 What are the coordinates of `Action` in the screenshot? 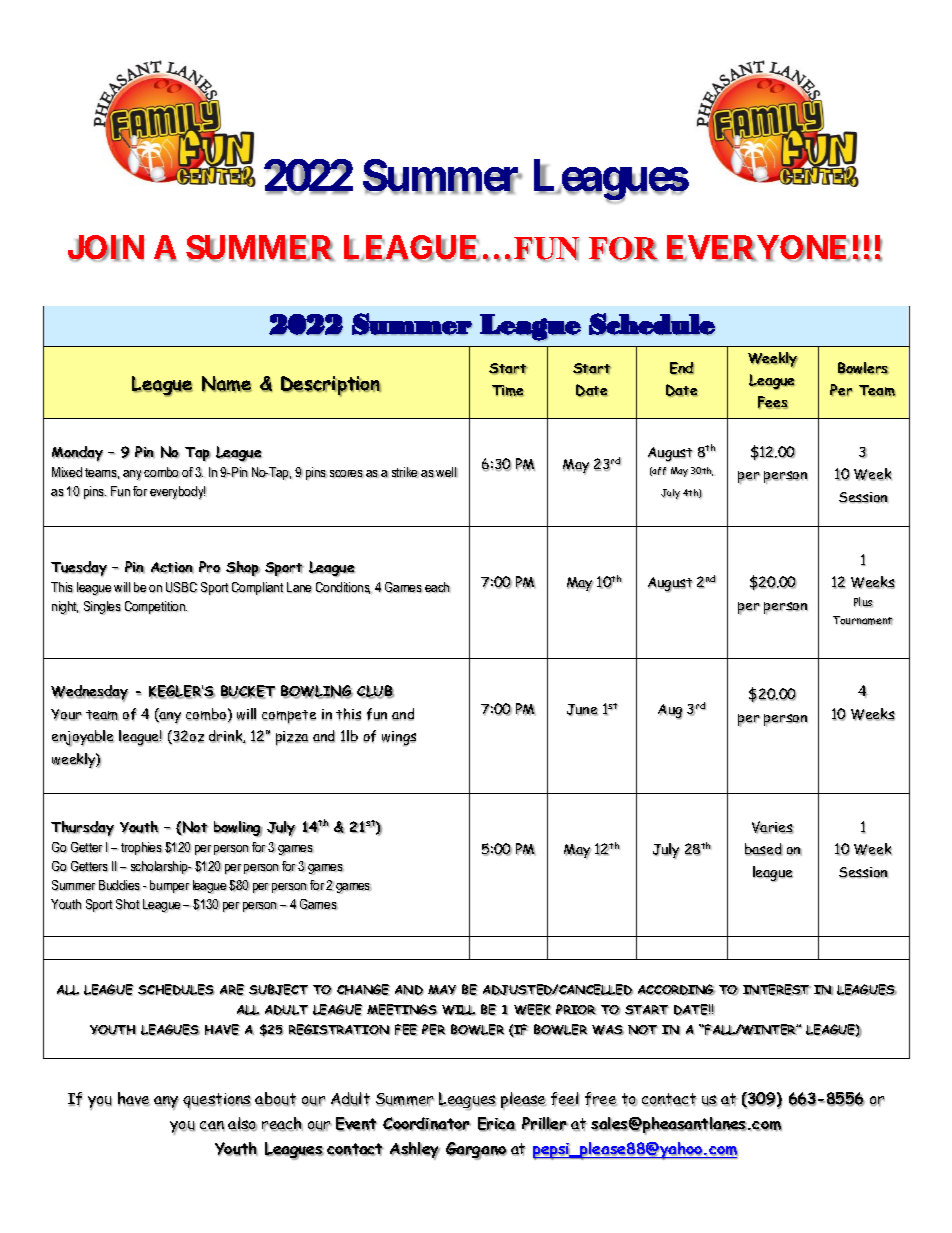 It's located at (172, 568).
